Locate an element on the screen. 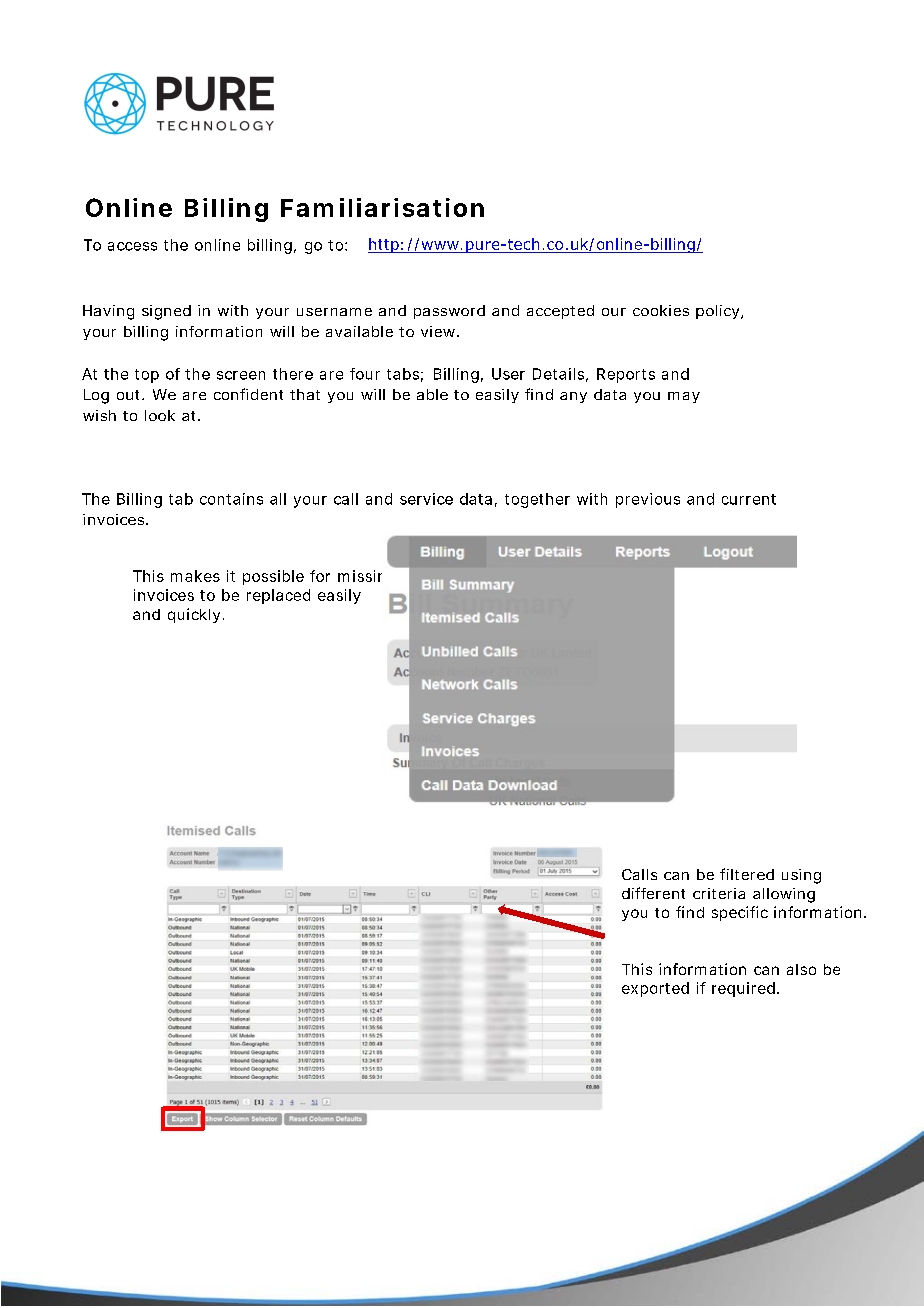  policy is located at coordinates (719, 312).
